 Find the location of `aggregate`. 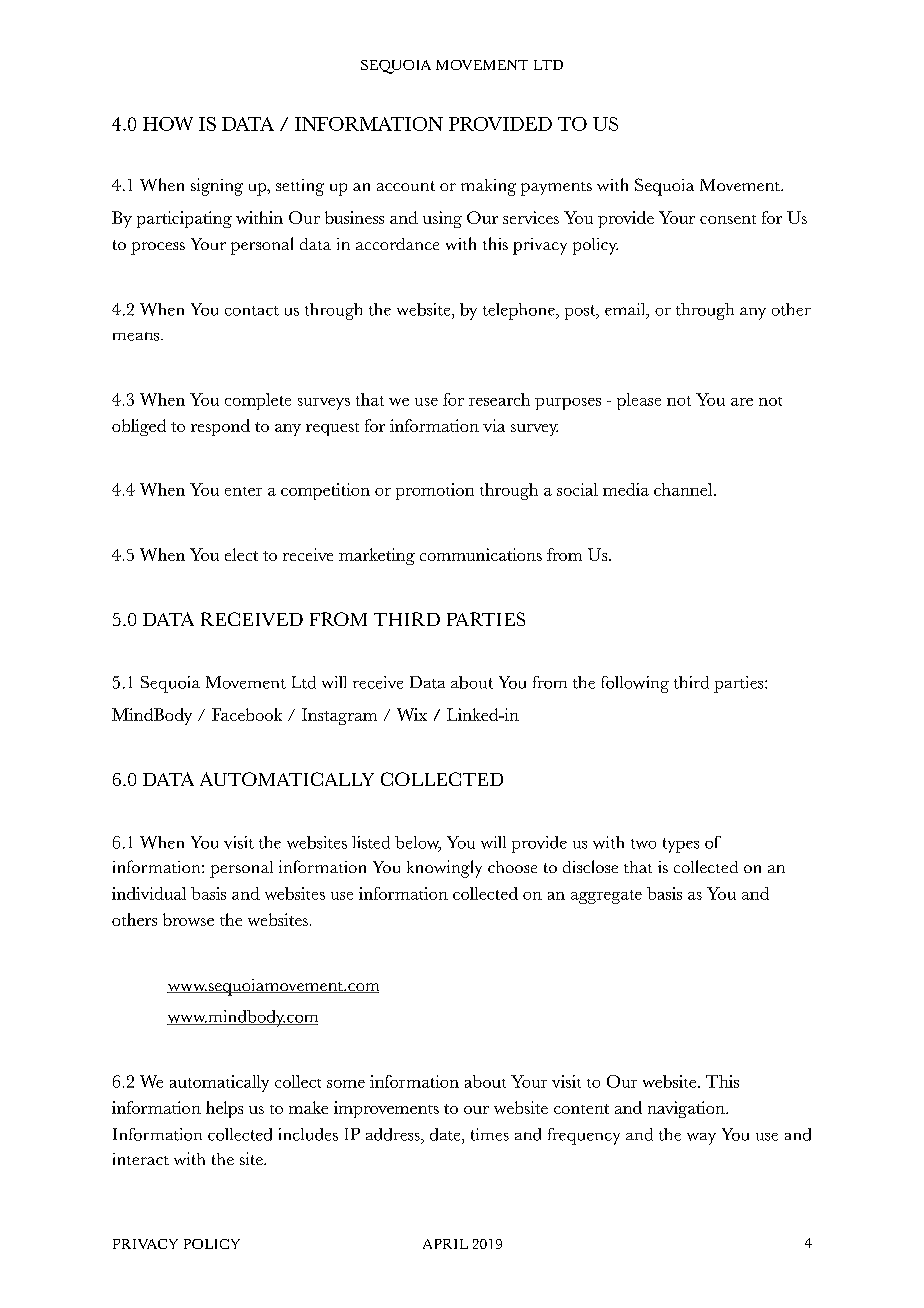

aggregate is located at coordinates (606, 897).
